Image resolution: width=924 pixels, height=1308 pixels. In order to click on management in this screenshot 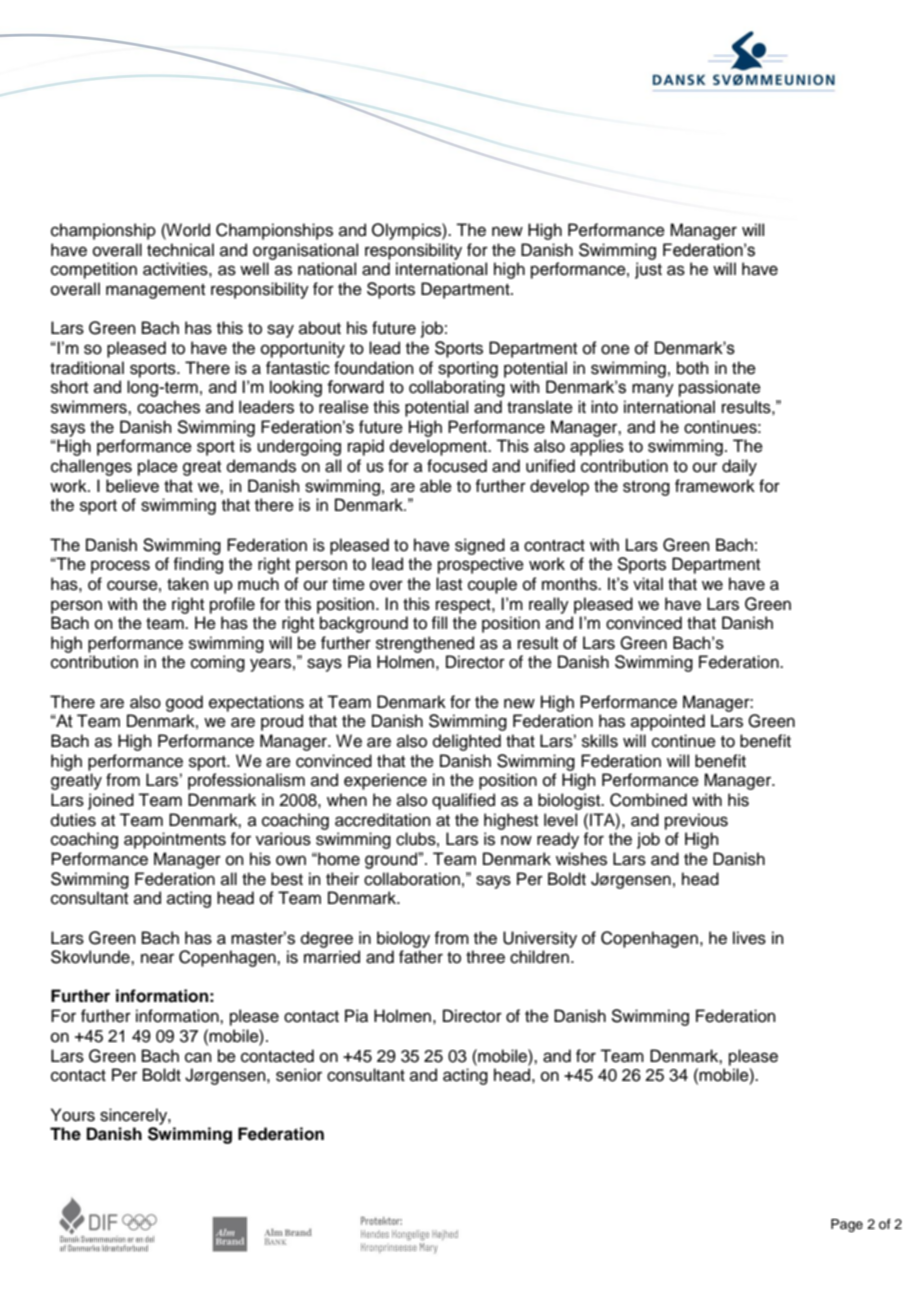, I will do `click(155, 291)`.
